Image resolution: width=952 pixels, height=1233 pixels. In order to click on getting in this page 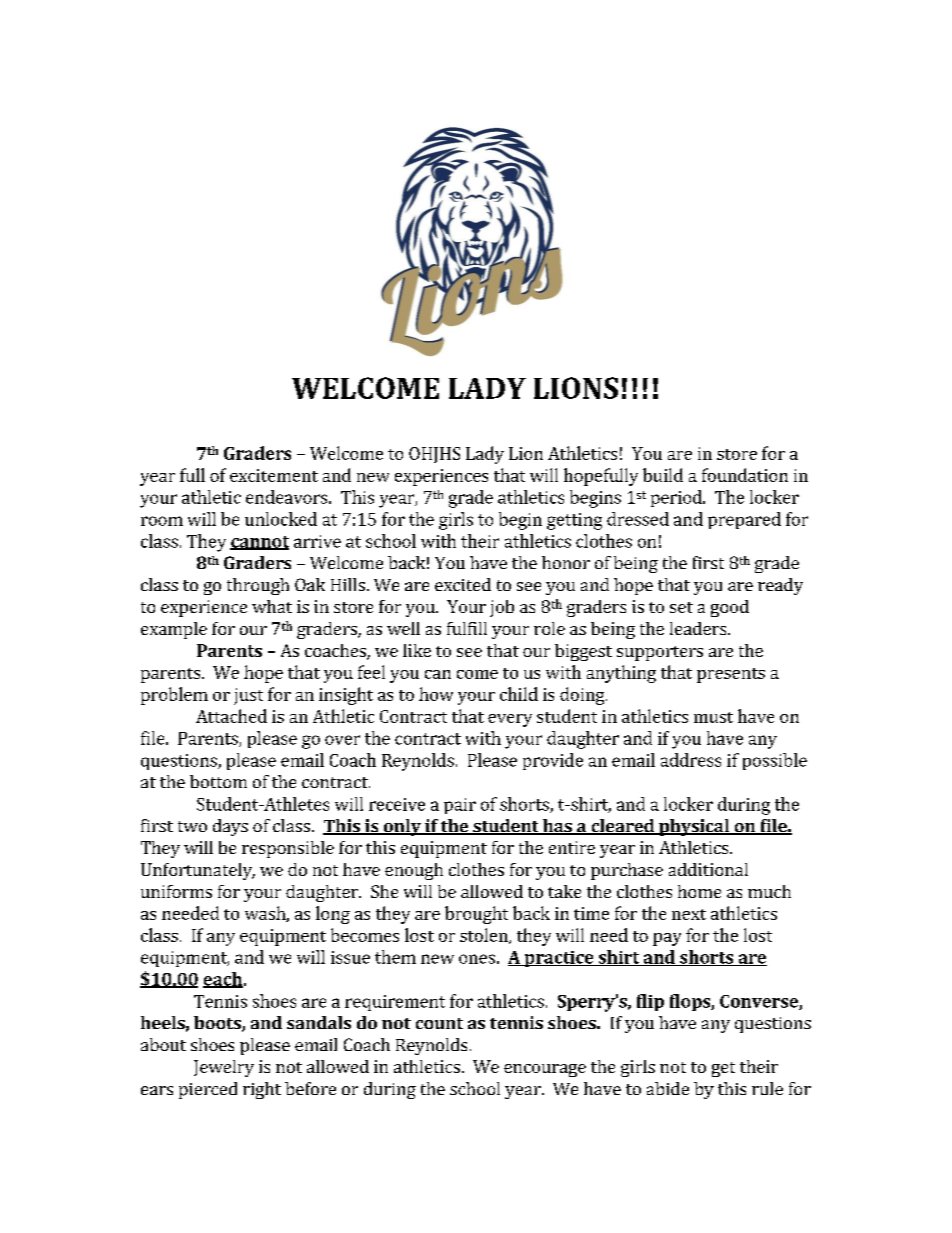, I will do `click(574, 521)`.
